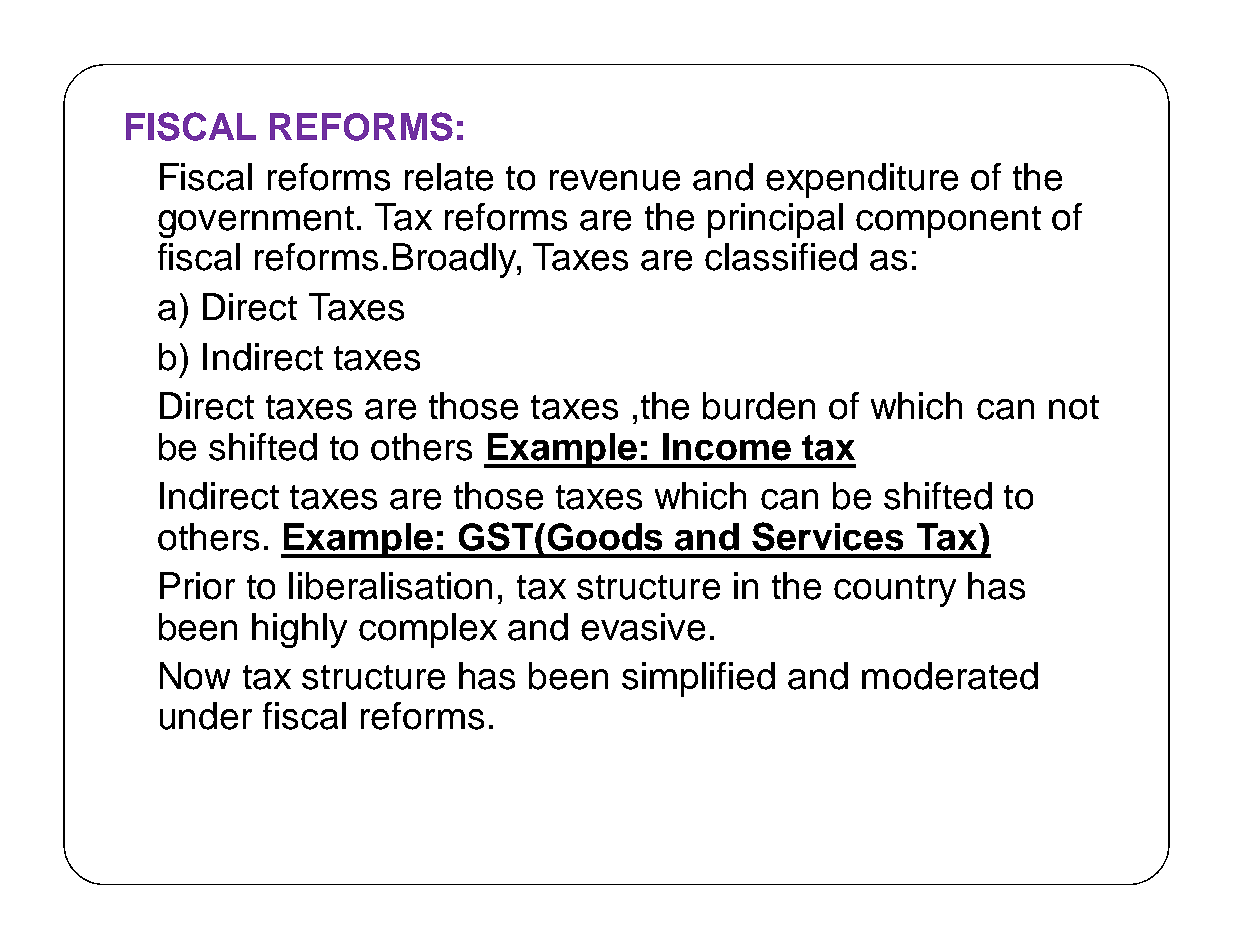 The width and height of the document is (1233, 952). What do you see at coordinates (256, 222) in the document?
I see `government` at bounding box center [256, 222].
